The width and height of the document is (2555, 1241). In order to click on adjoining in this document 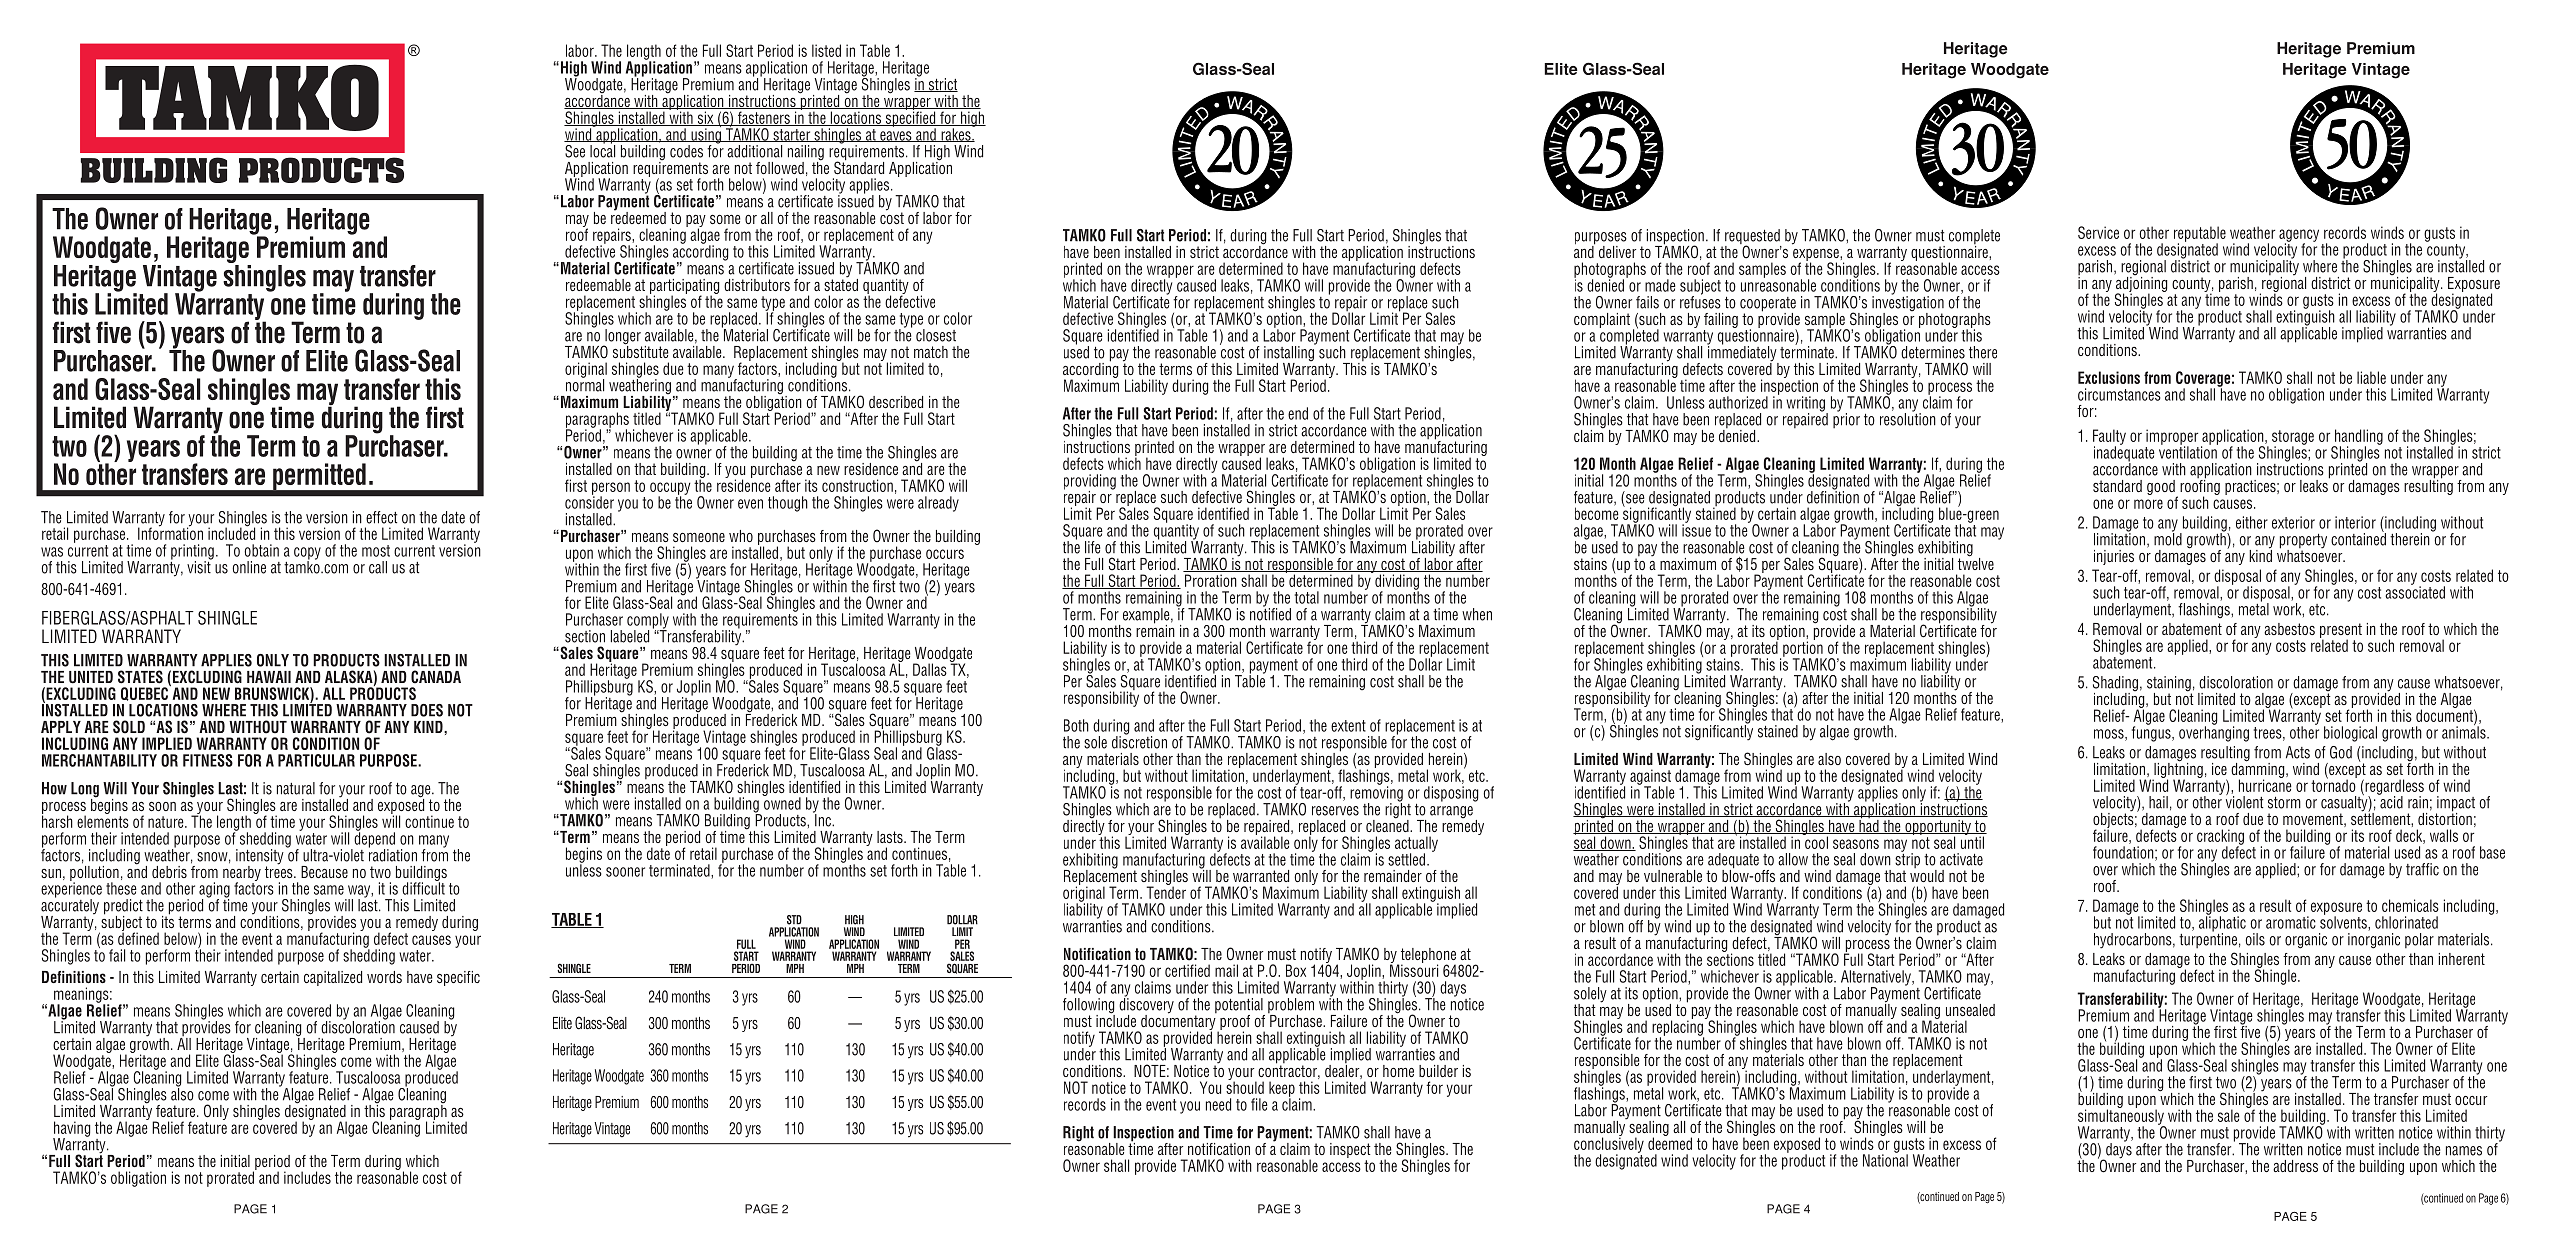, I will do `click(2140, 284)`.
